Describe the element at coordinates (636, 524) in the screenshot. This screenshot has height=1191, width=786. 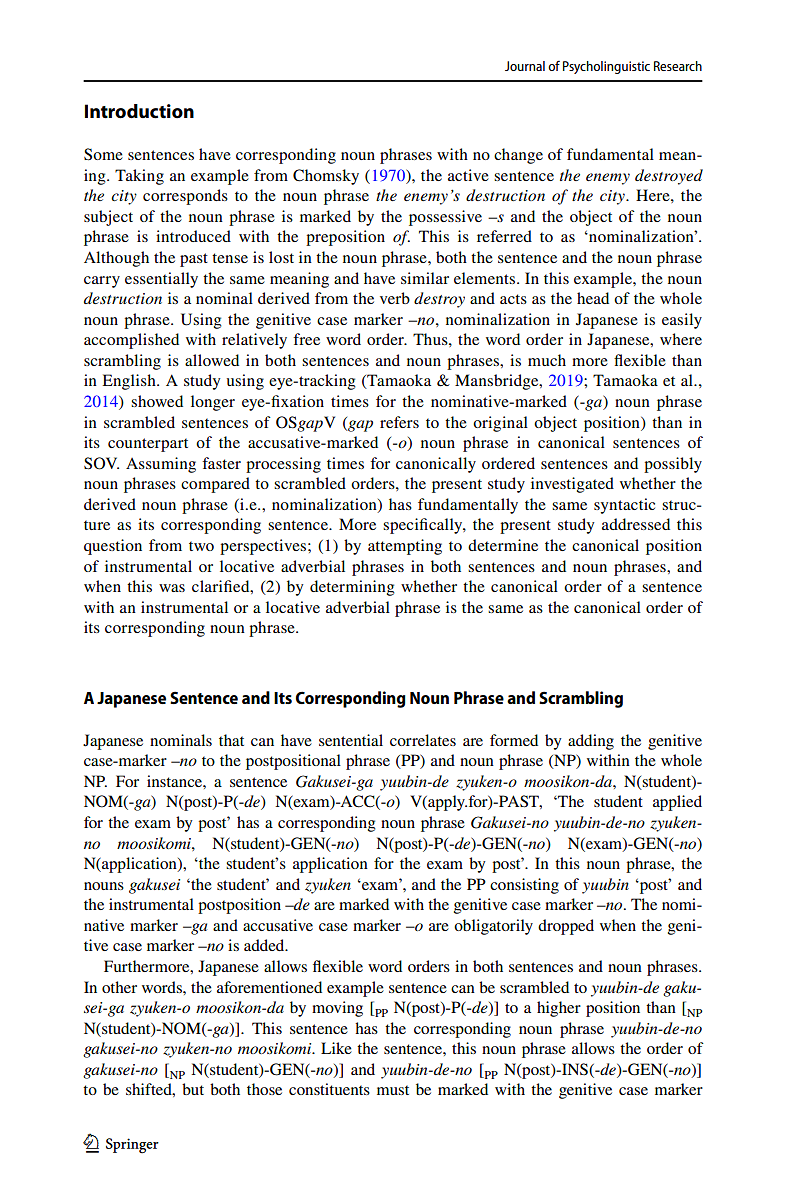
I see `addressed` at that location.
